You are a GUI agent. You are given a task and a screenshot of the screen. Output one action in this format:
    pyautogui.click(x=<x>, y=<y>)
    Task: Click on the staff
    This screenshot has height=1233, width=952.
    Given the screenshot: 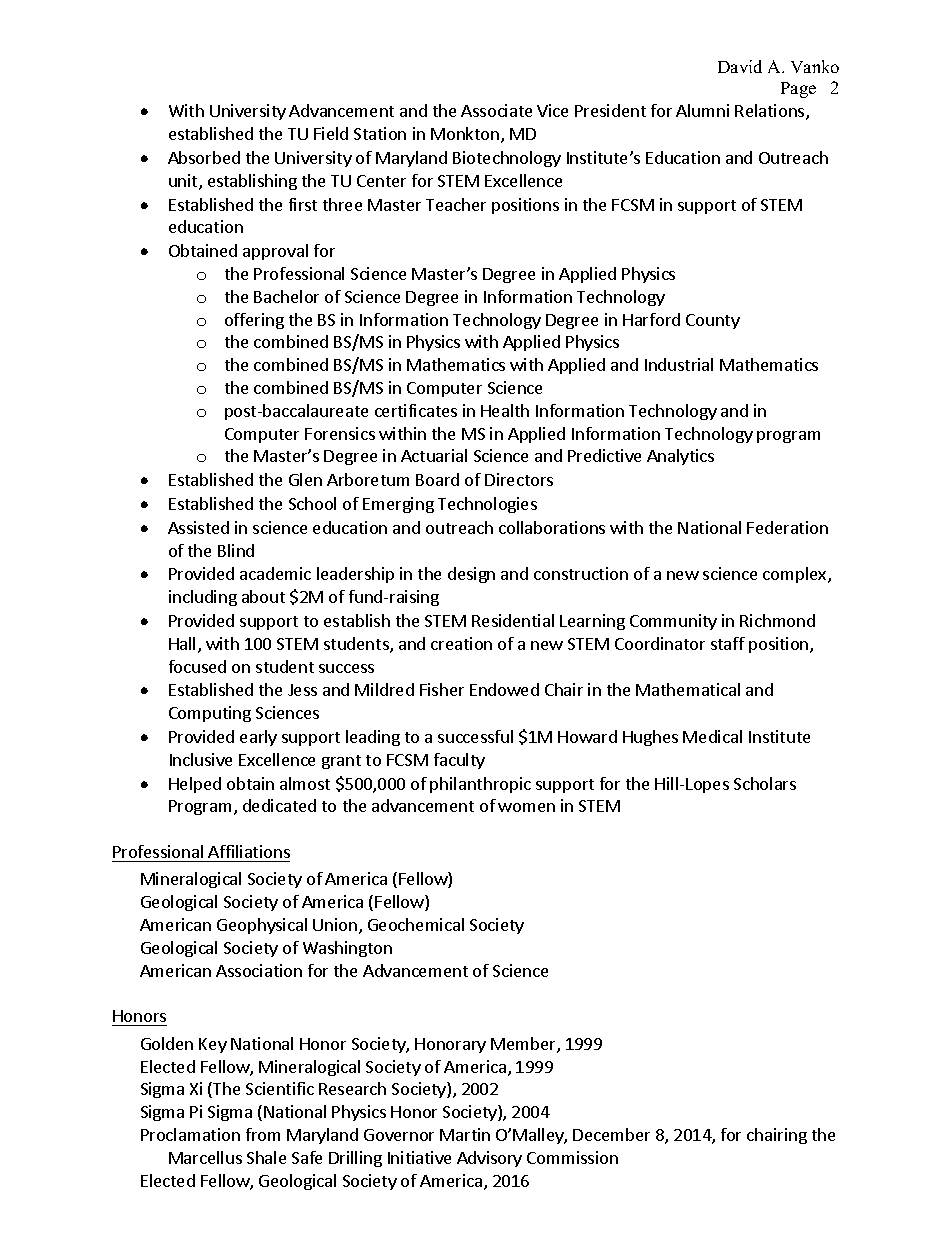 What is the action you would take?
    pyautogui.click(x=728, y=643)
